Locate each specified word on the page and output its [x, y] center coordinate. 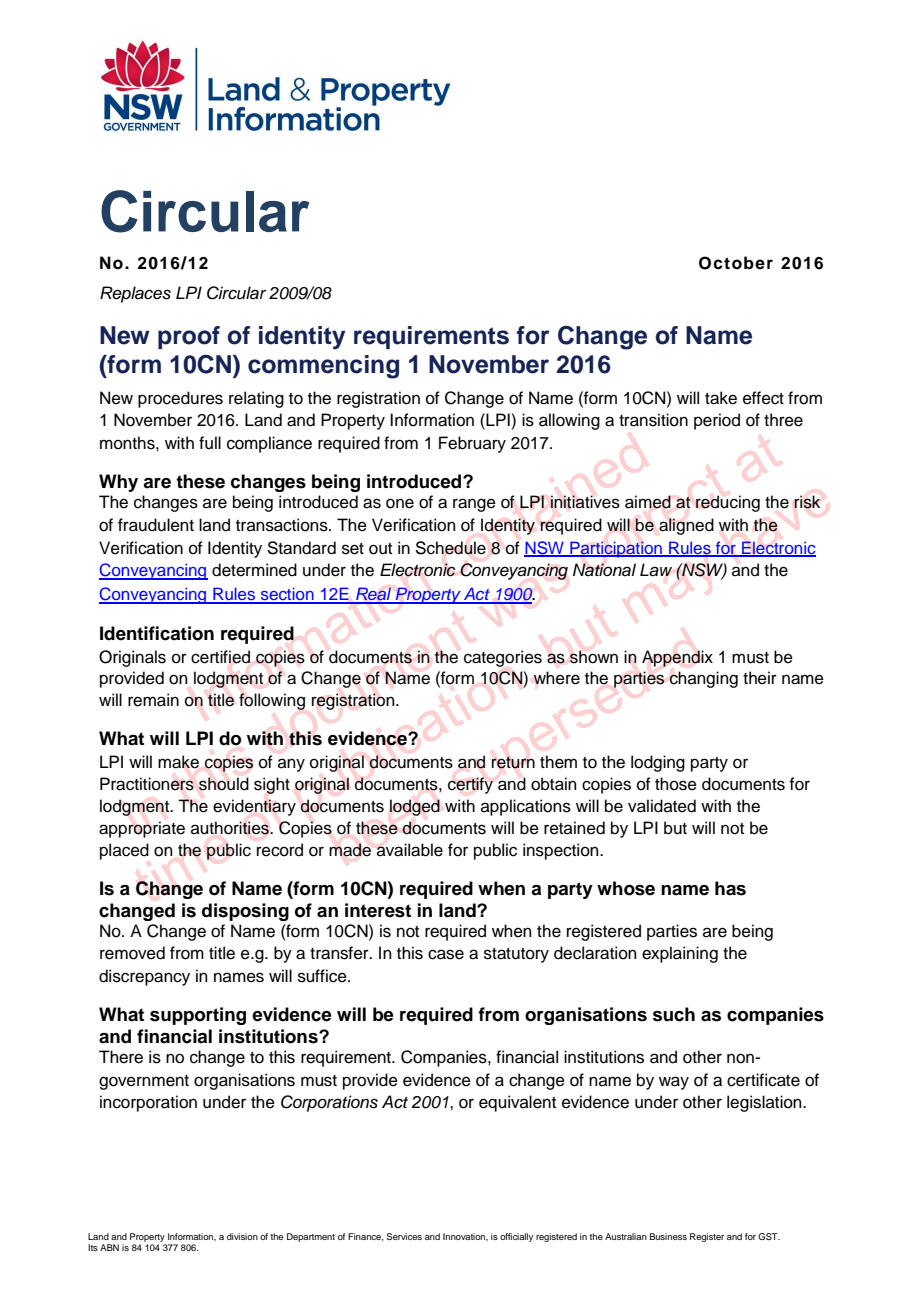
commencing [323, 367]
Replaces [135, 294]
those [676, 784]
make [178, 762]
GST [769, 1236]
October [736, 263]
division [242, 1236]
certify [470, 785]
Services [404, 1236]
